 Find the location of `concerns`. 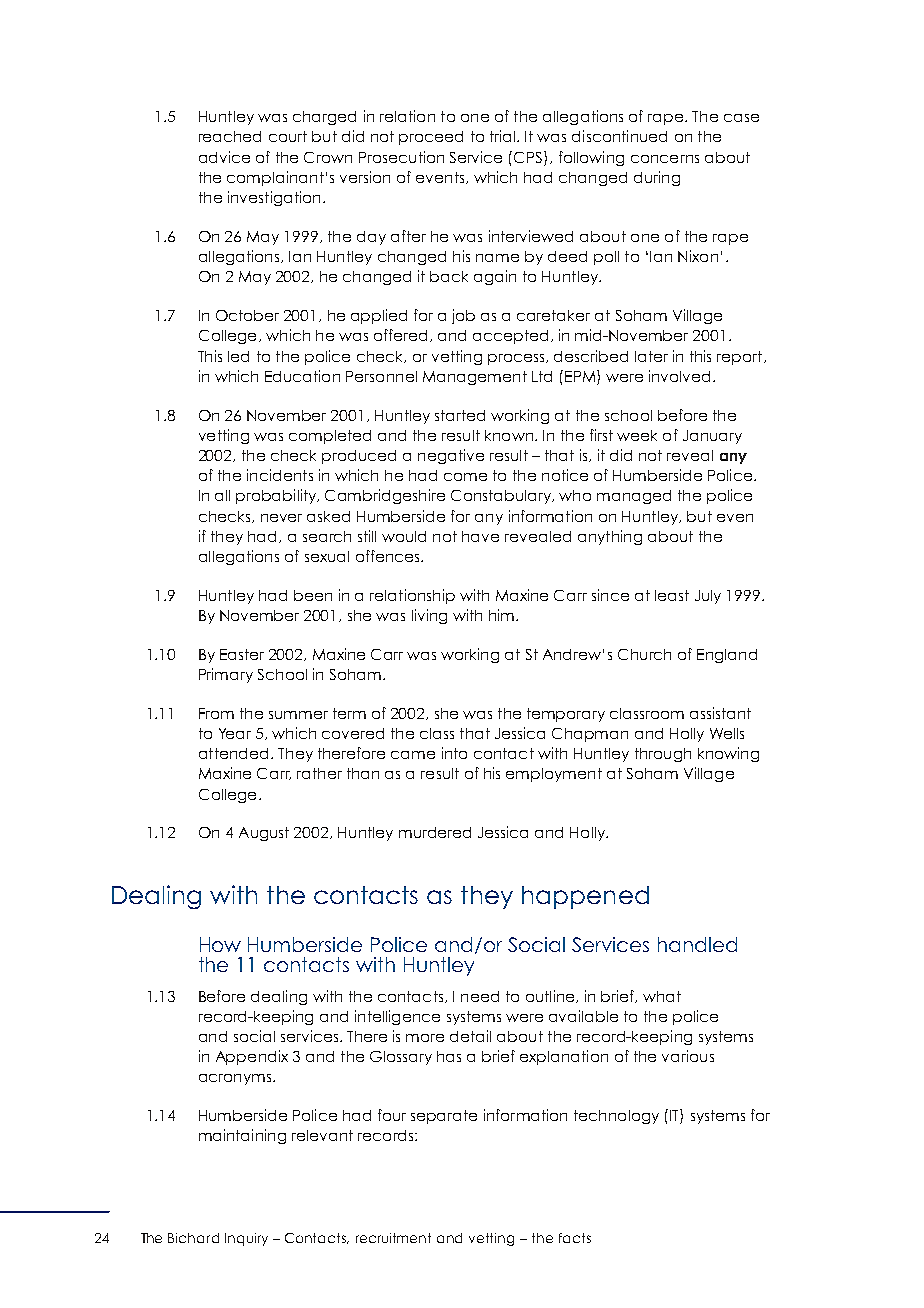

concerns is located at coordinates (665, 159).
